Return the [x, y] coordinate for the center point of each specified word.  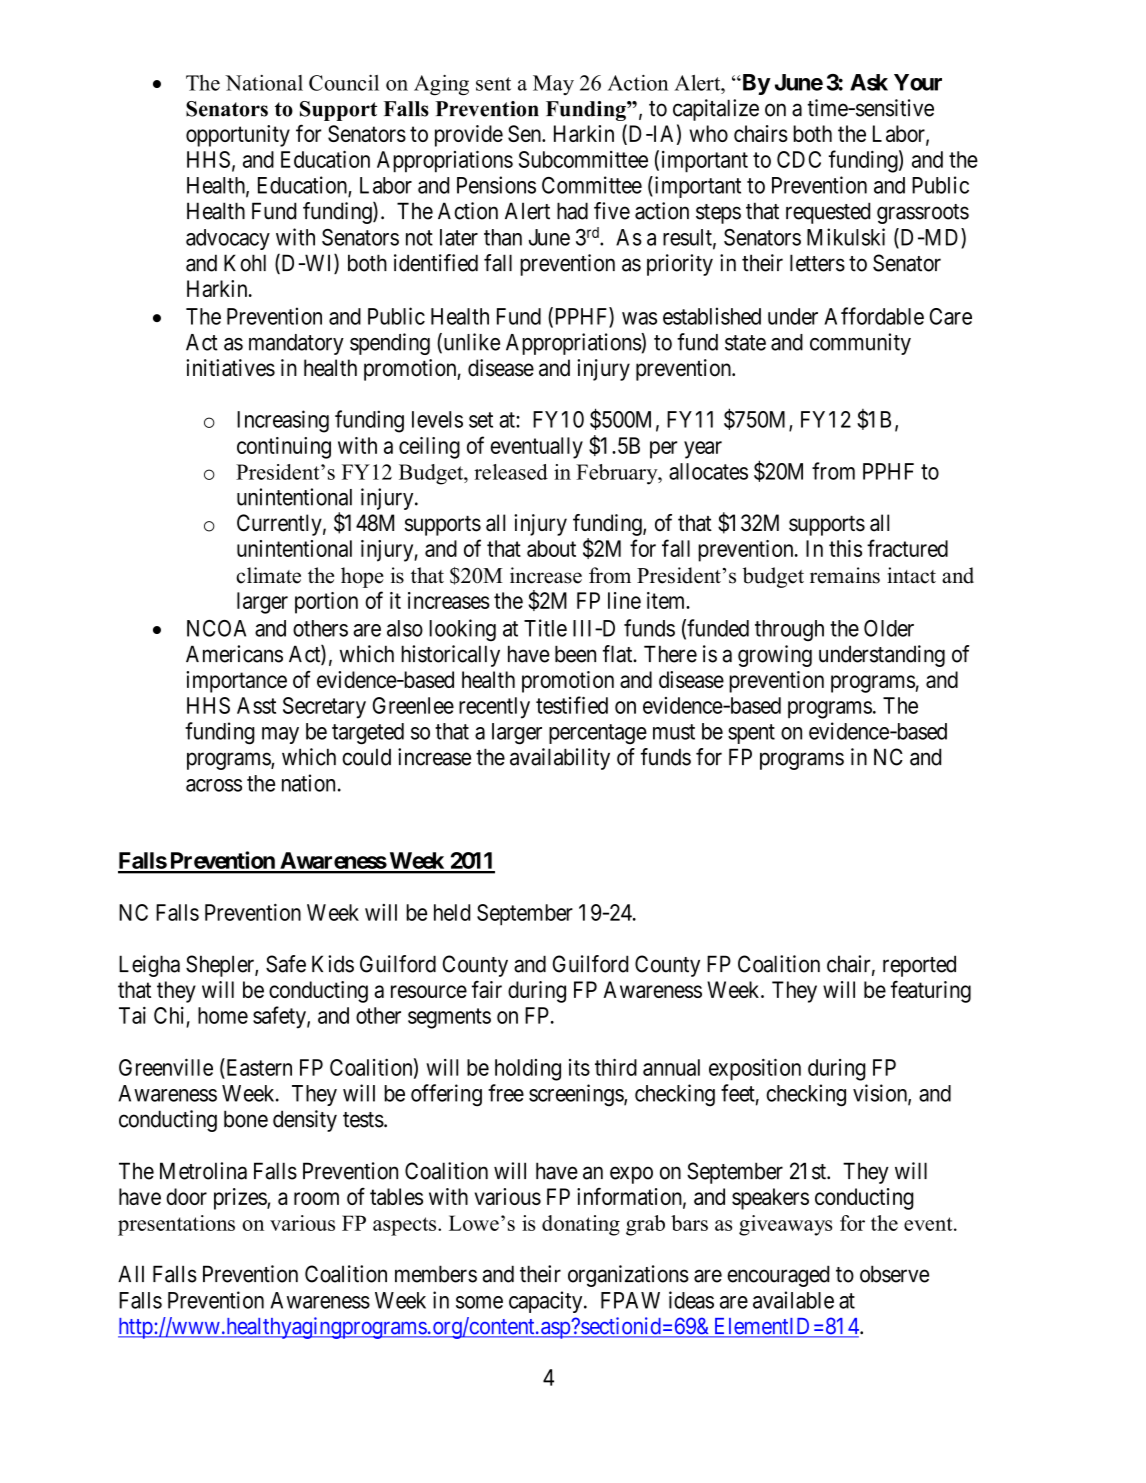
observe [894, 1274]
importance [236, 682]
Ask [869, 82]
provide [469, 136]
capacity [547, 1302]
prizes [241, 1199]
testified [572, 705]
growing [775, 656]
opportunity [238, 136]
